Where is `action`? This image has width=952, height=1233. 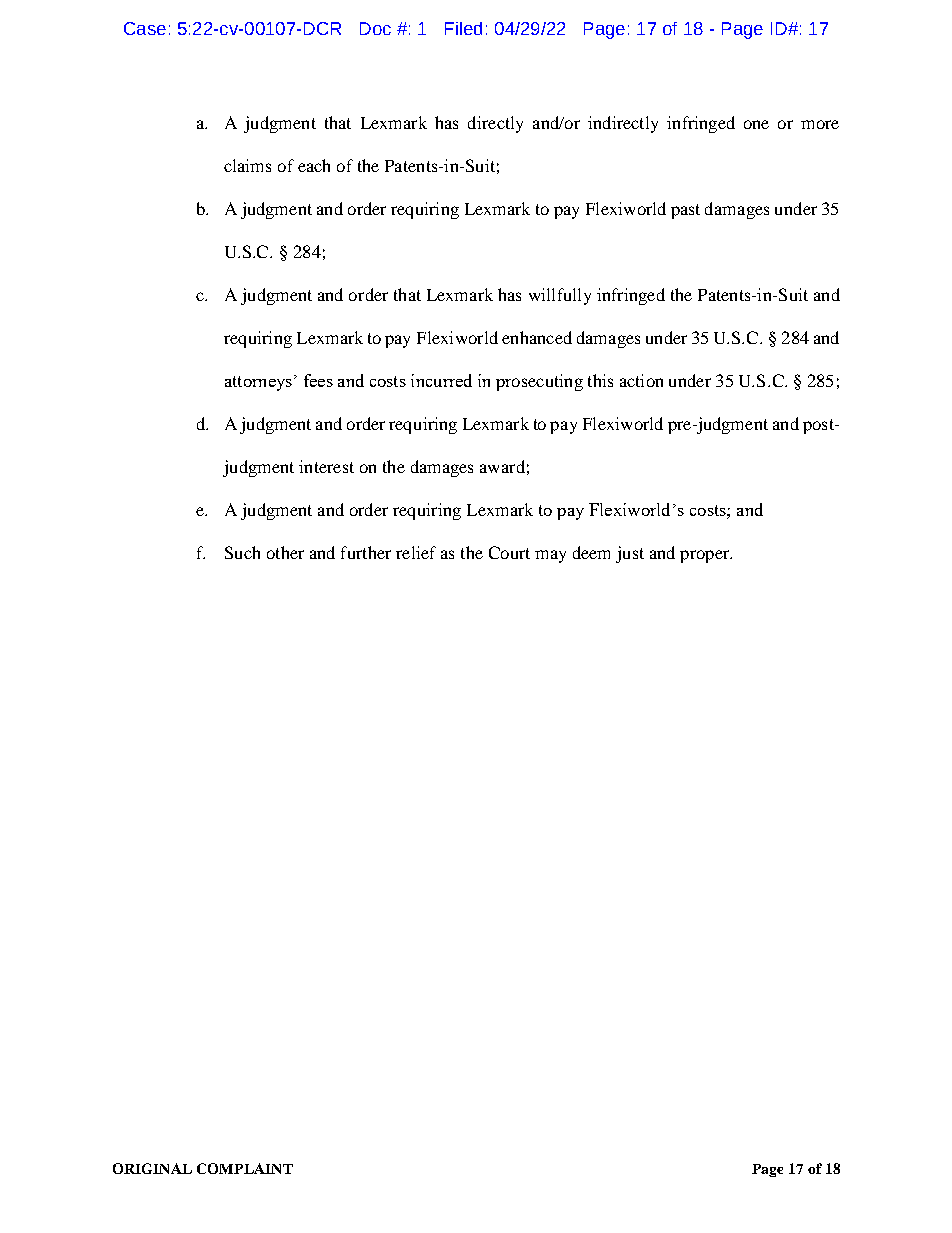 action is located at coordinates (641, 380).
